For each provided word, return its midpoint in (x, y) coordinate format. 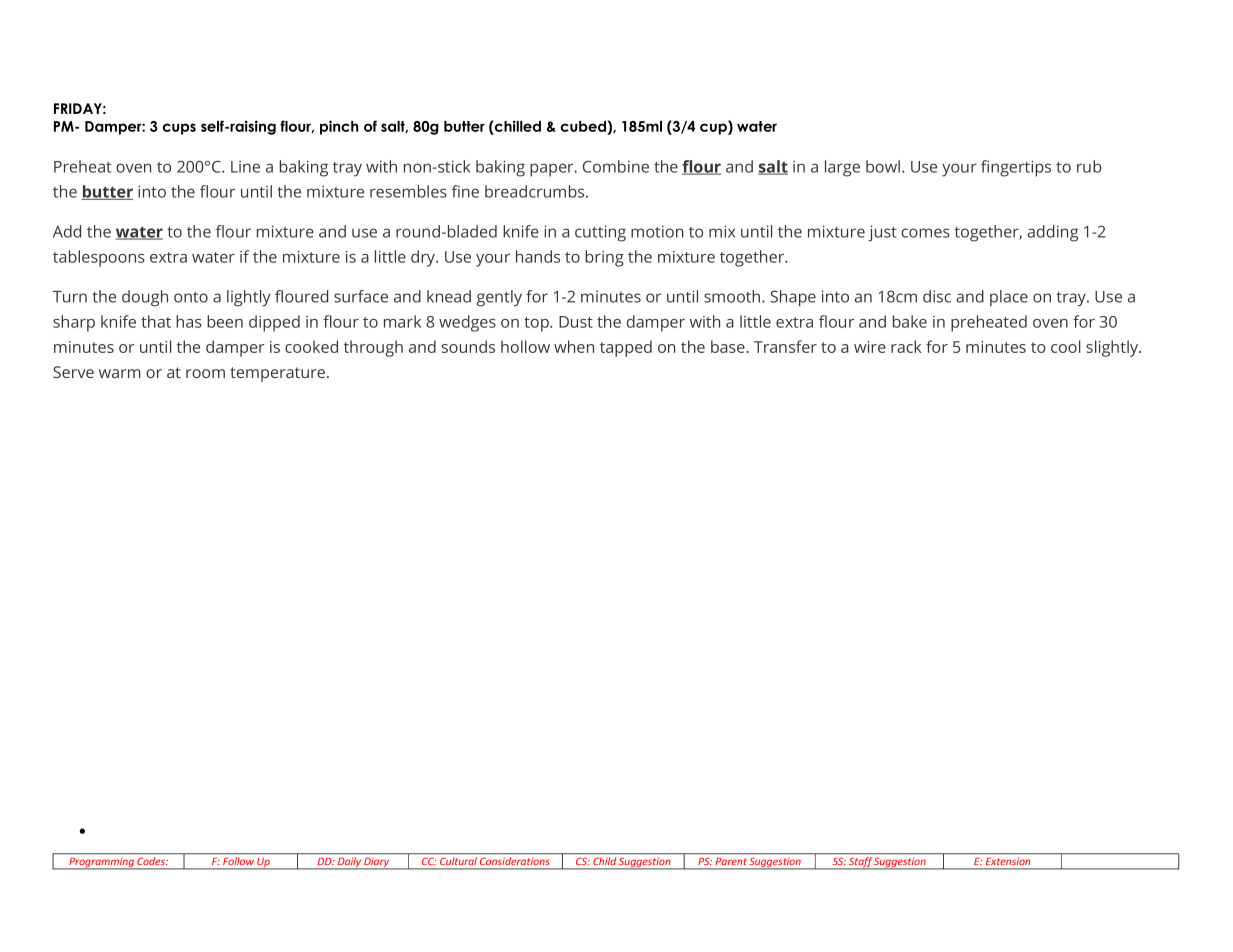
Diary (376, 864)
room (205, 373)
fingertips (1016, 168)
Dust (576, 322)
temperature (277, 374)
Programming (101, 864)
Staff (860, 863)
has (189, 321)
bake (910, 321)
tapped (626, 348)
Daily (349, 863)
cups (179, 129)
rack (906, 346)
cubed (583, 126)
